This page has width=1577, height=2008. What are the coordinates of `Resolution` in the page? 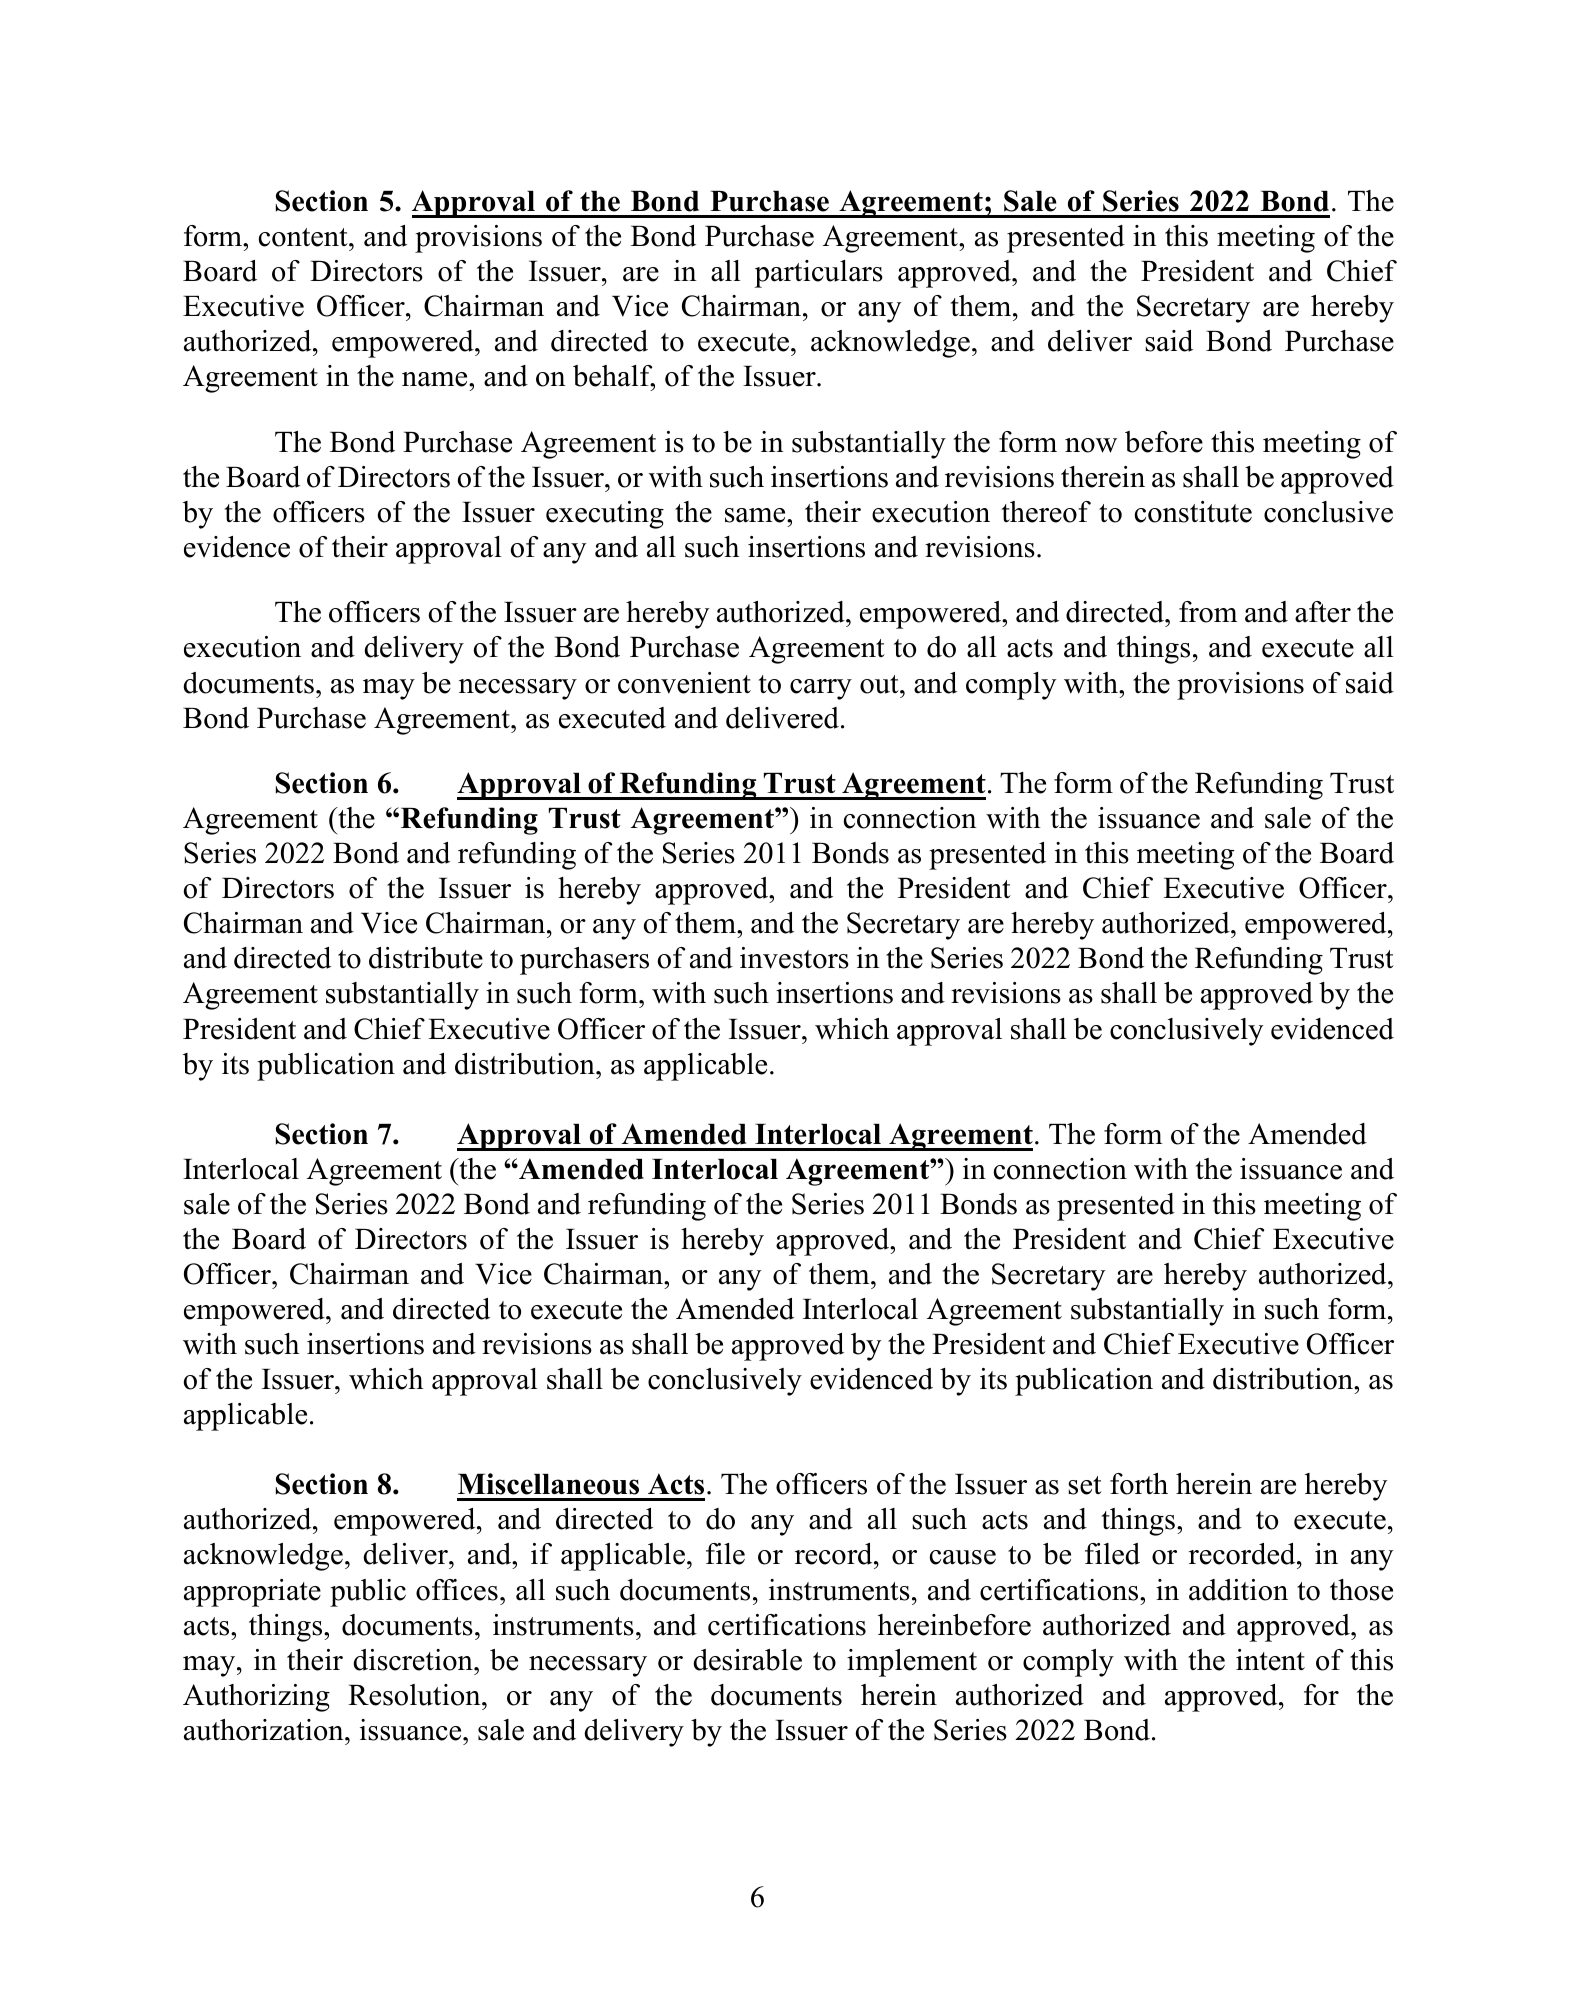 It's located at (415, 1695).
